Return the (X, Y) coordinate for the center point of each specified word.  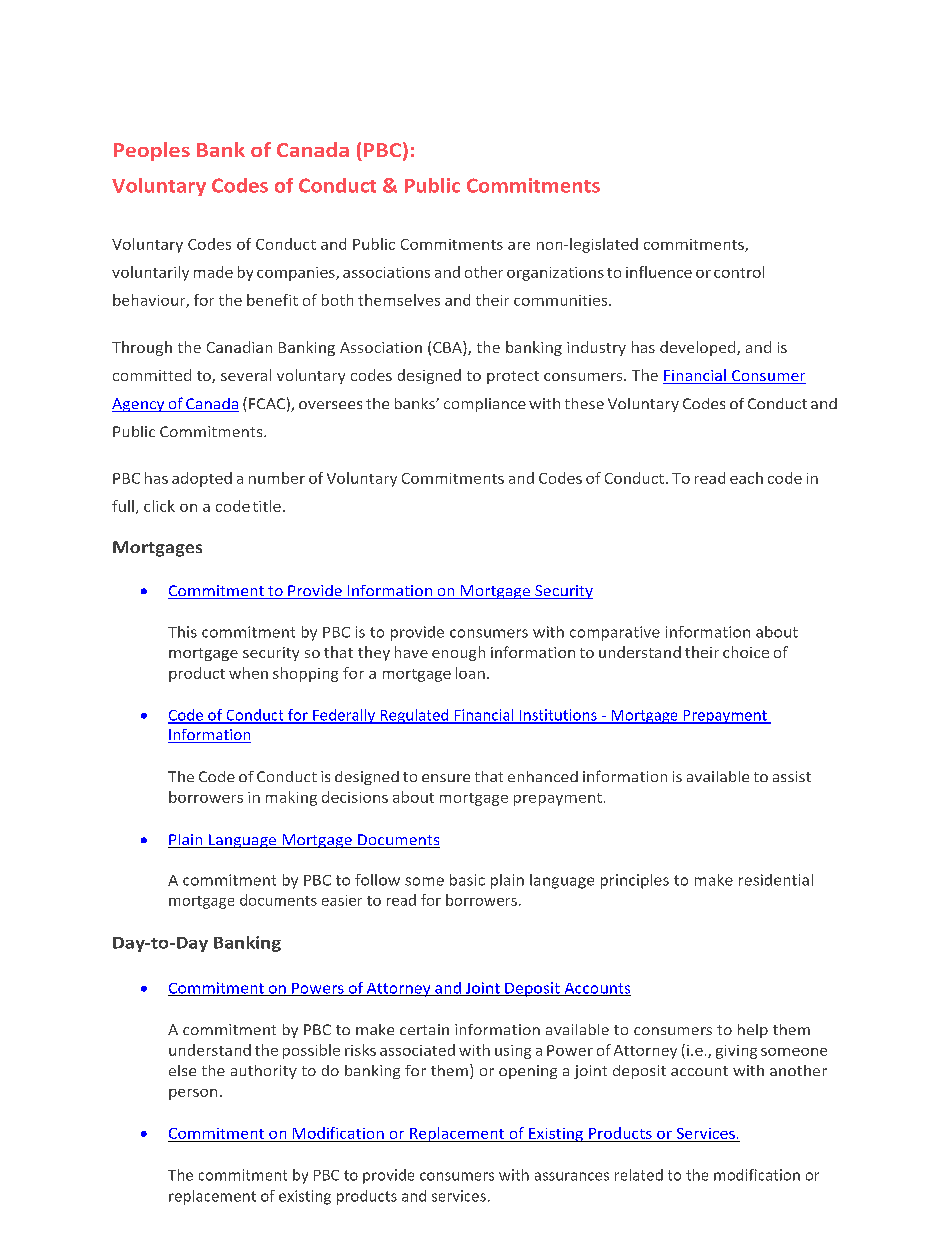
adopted (202, 479)
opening (528, 1072)
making (291, 798)
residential (776, 880)
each (746, 478)
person (193, 1094)
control (739, 272)
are (519, 246)
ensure (446, 778)
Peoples (152, 151)
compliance (485, 405)
